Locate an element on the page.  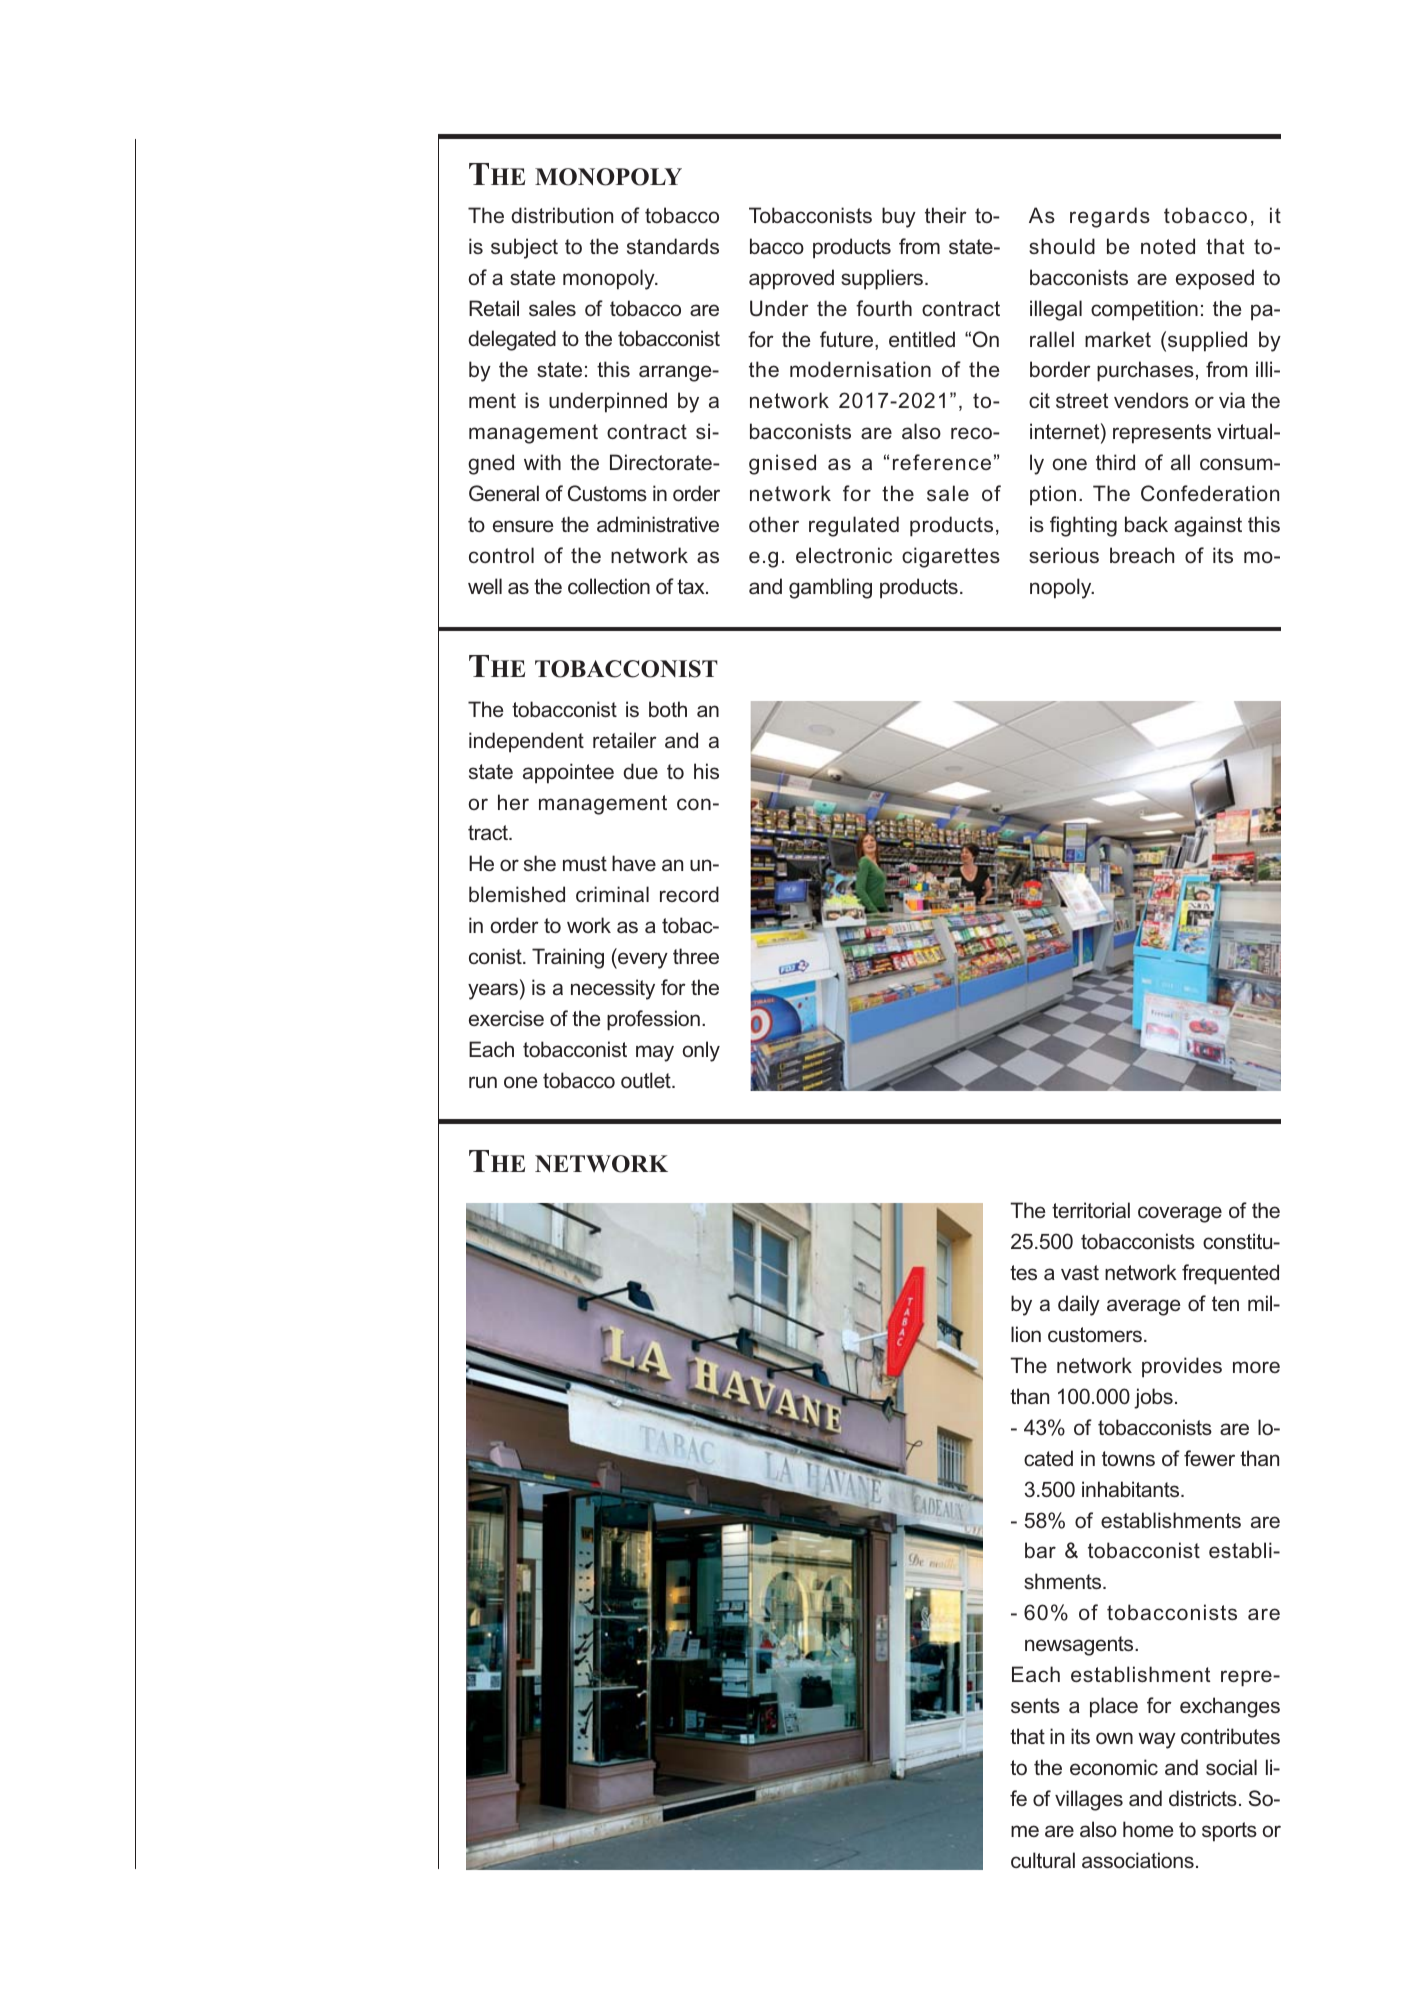
fourth is located at coordinates (884, 308).
